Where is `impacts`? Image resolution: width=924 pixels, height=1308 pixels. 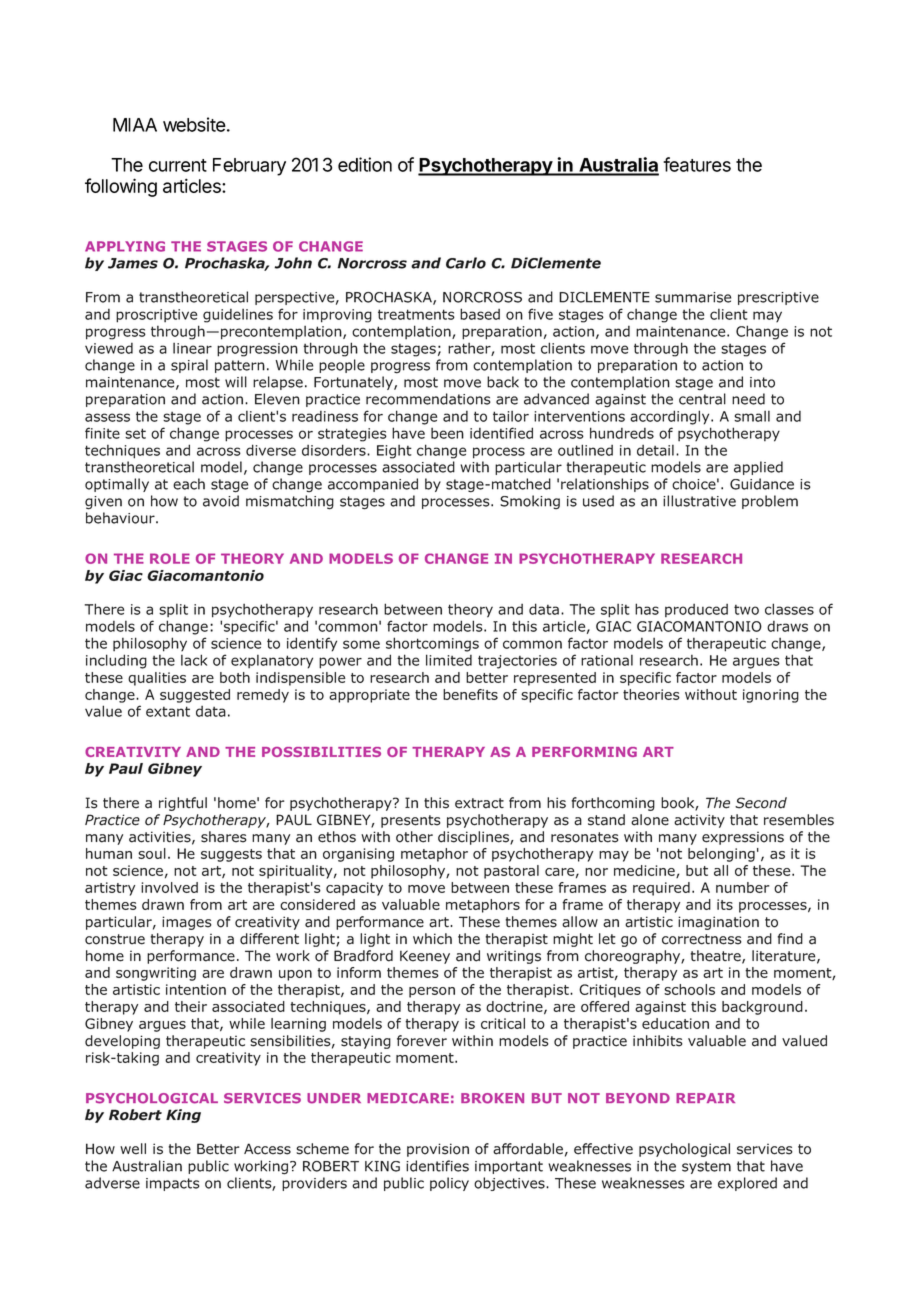
impacts is located at coordinates (173, 1184).
